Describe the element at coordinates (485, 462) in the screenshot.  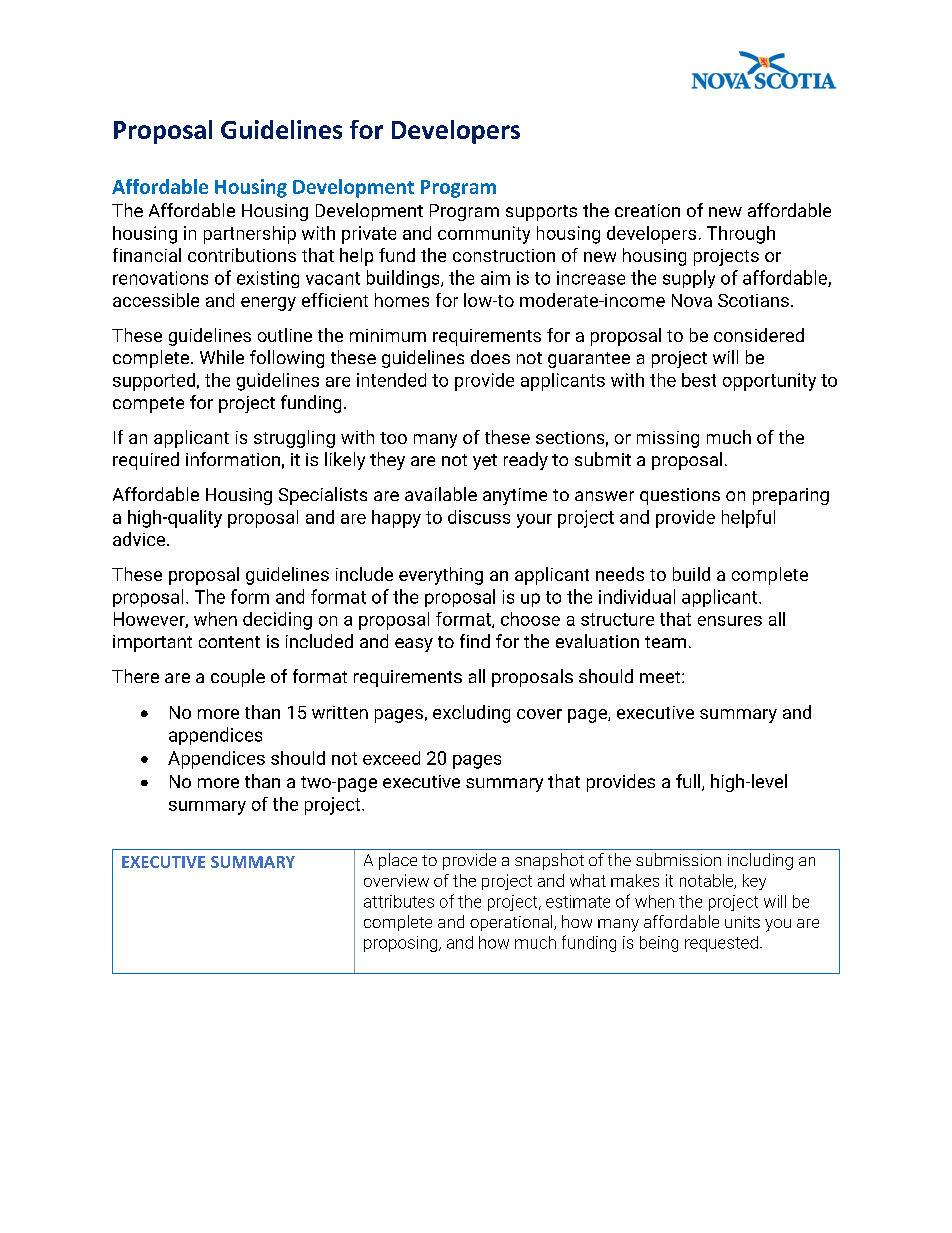
I see `yet` at that location.
